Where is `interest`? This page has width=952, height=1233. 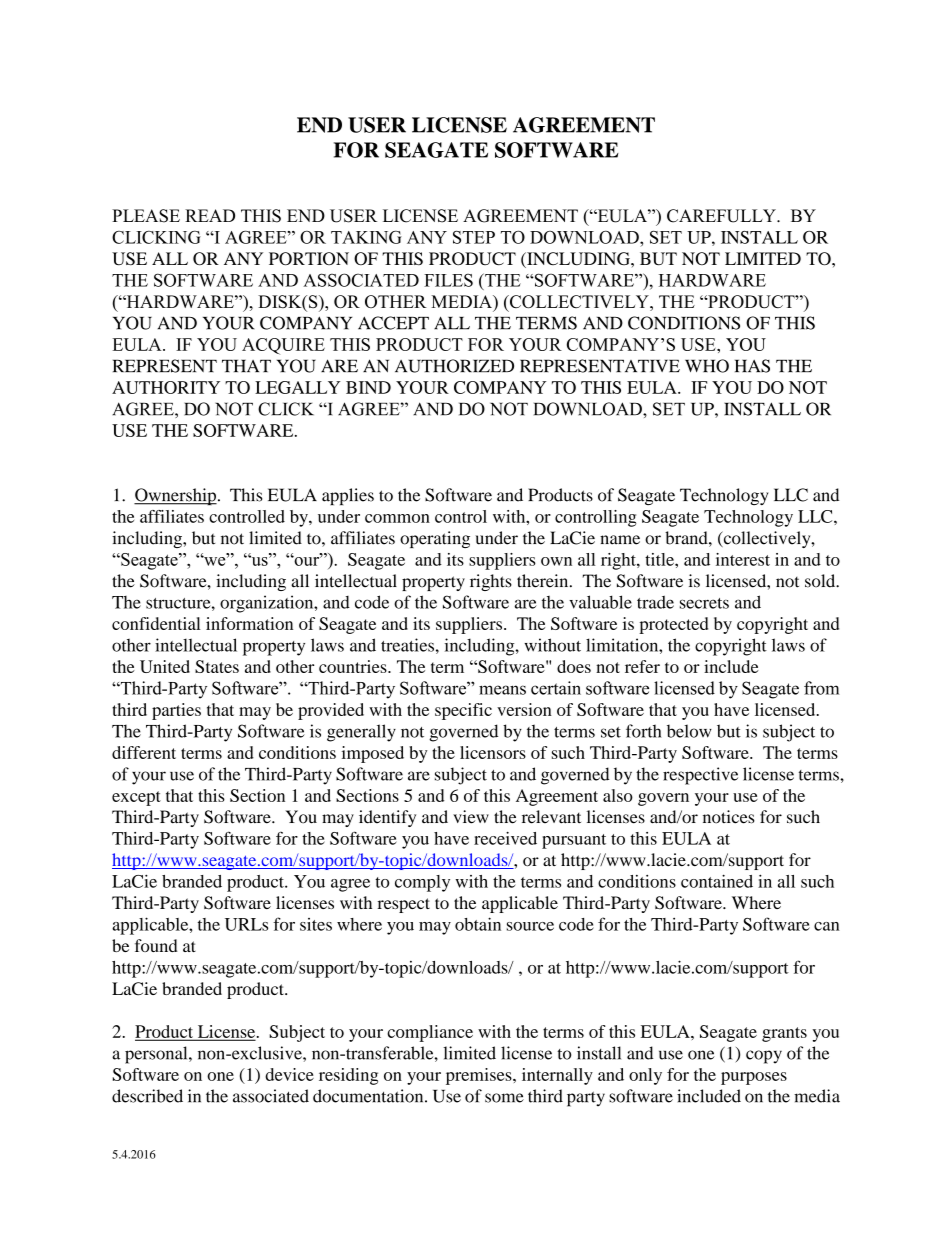 interest is located at coordinates (743, 559).
